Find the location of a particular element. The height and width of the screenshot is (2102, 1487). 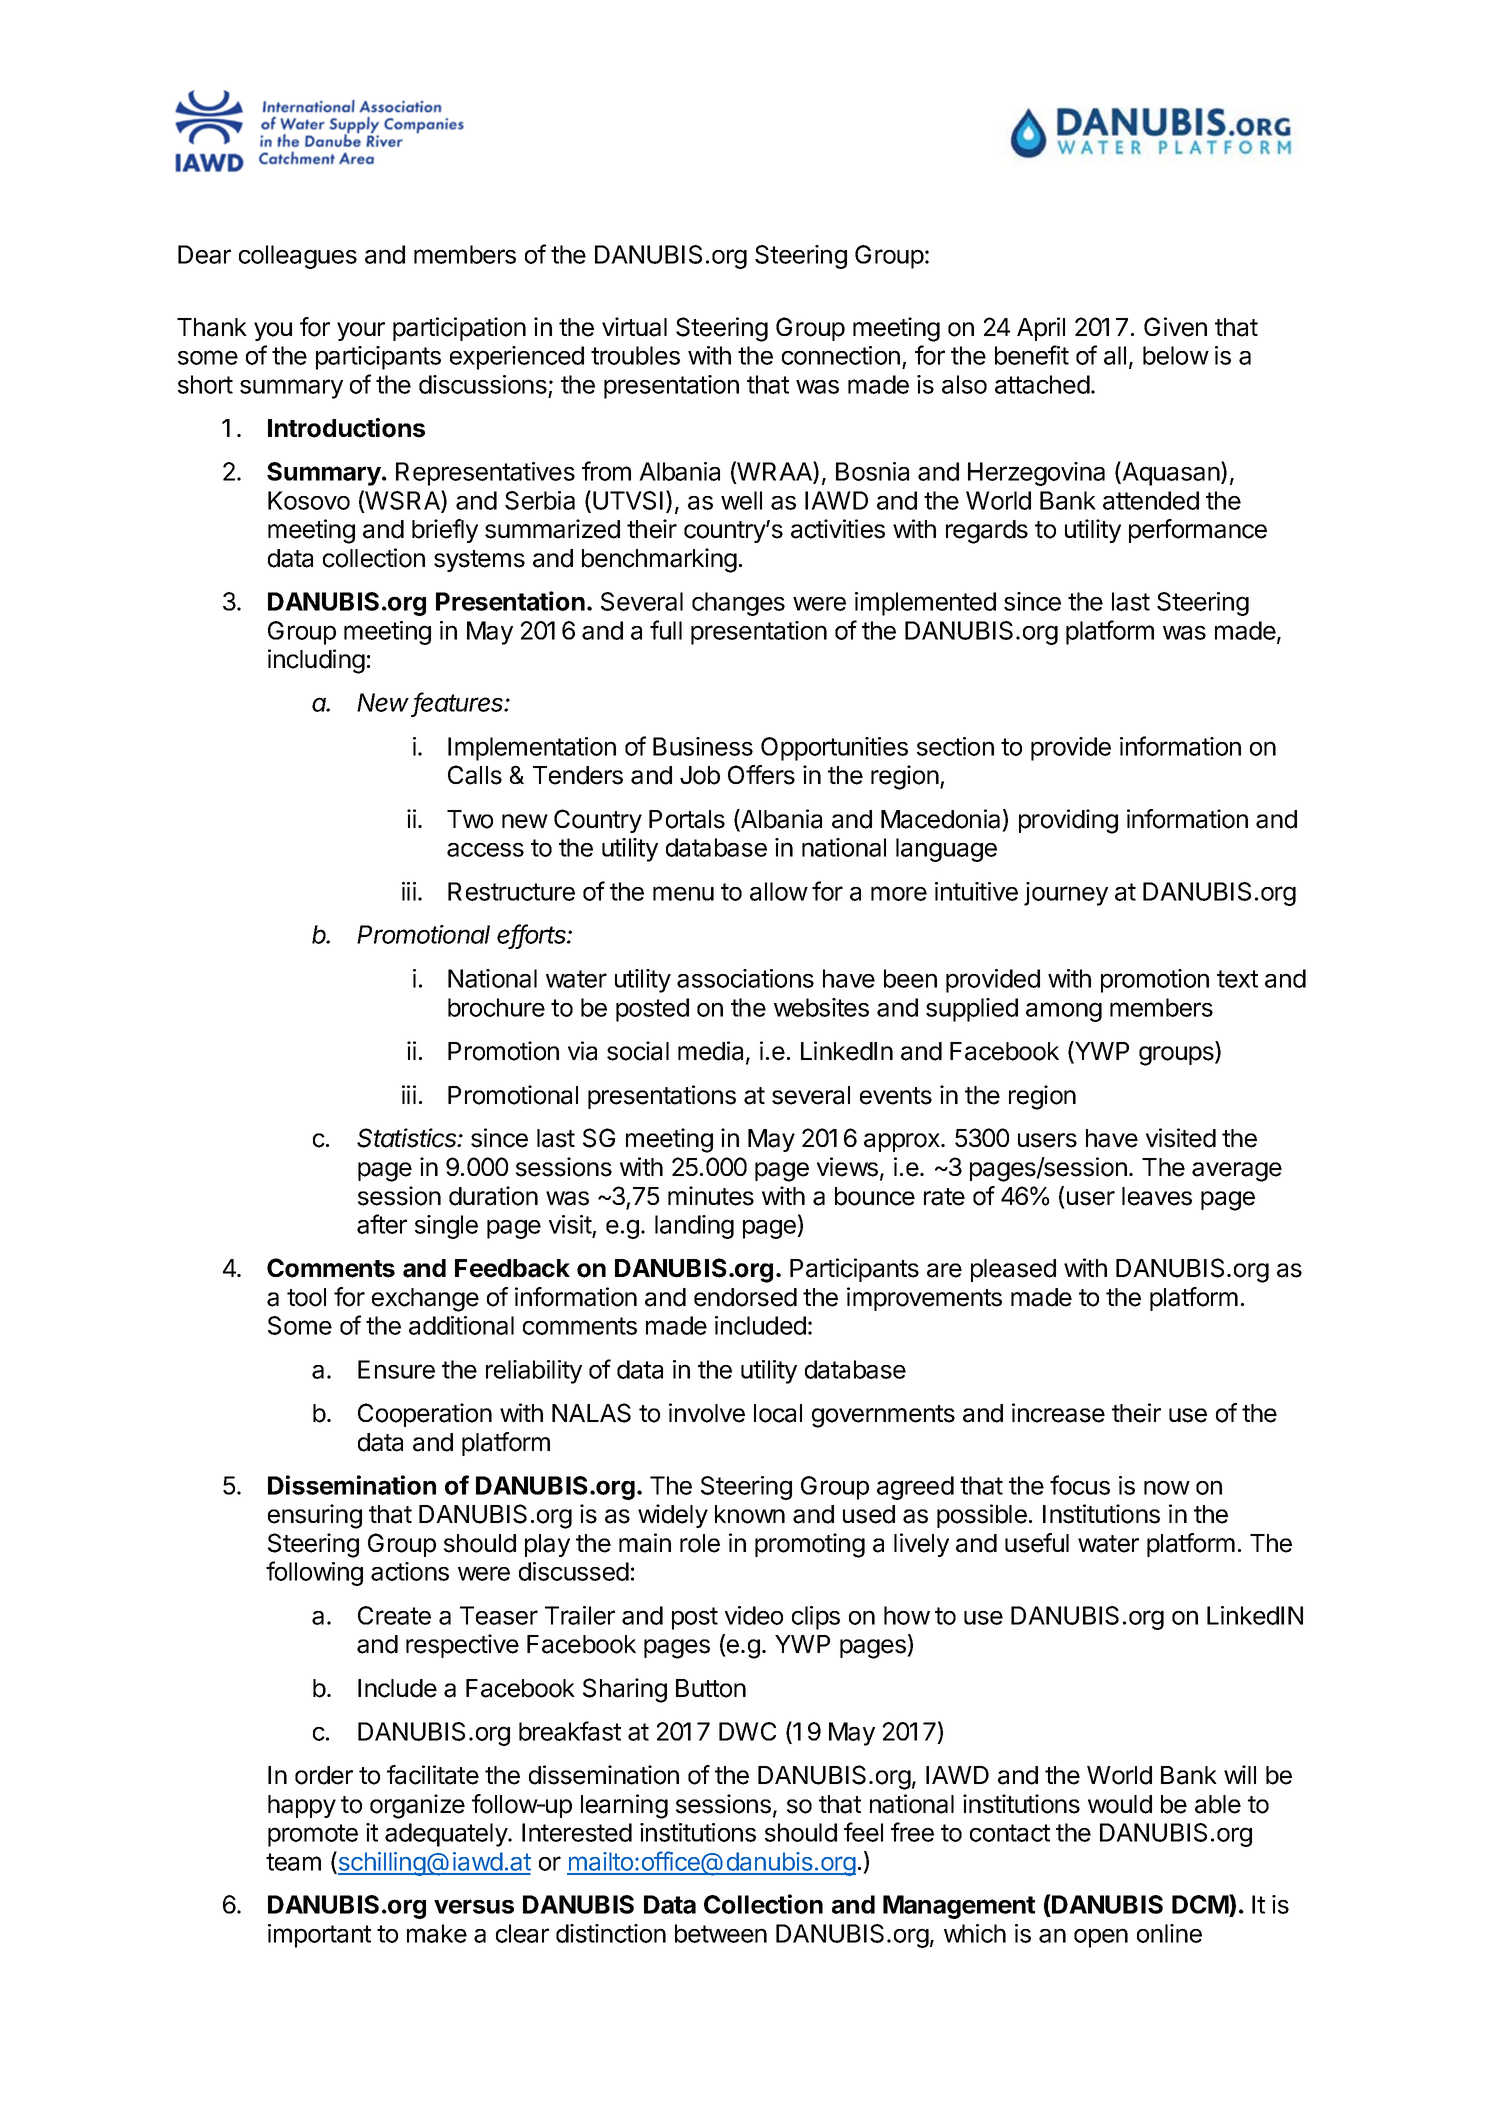

after is located at coordinates (382, 1224).
